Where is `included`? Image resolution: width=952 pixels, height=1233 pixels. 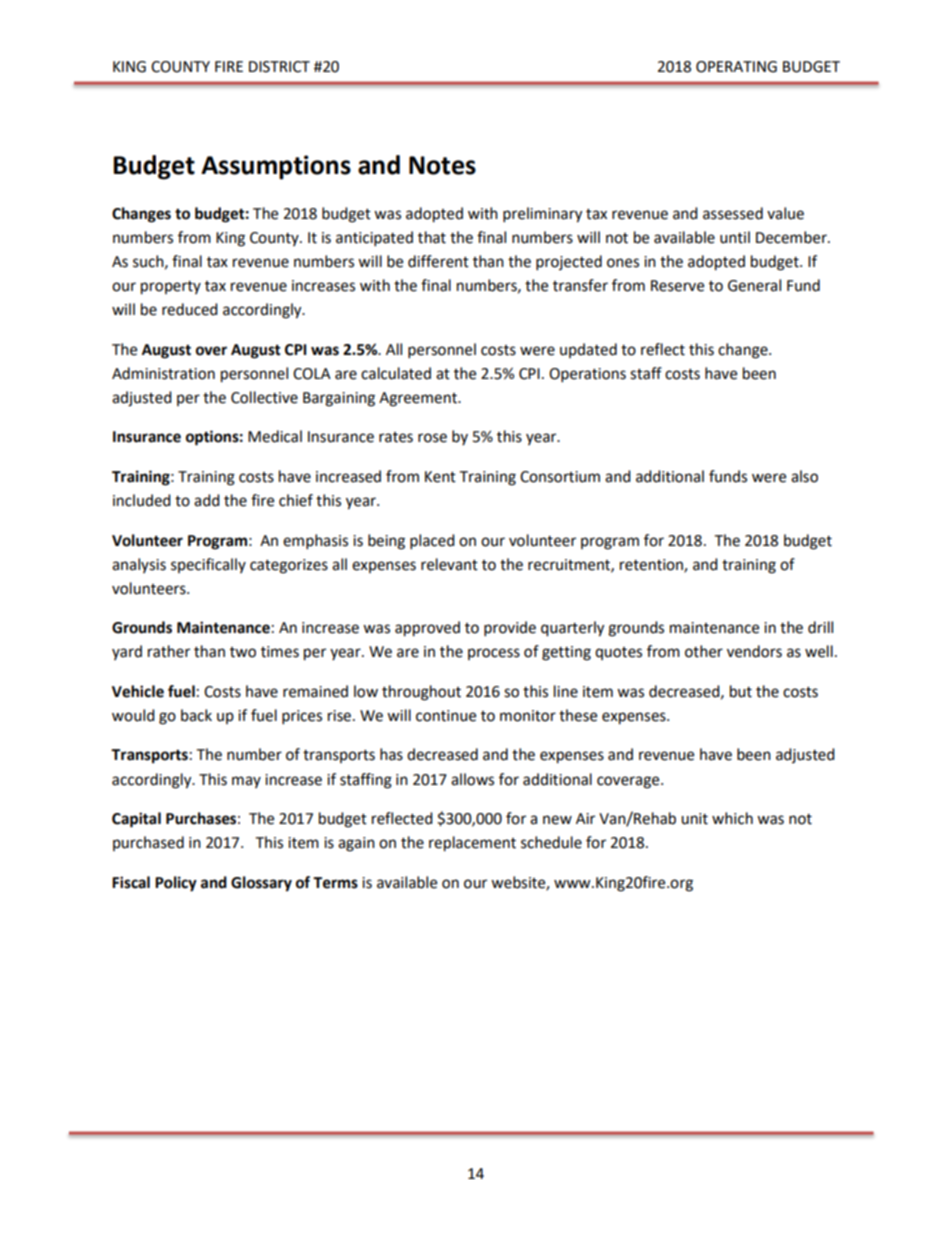
included is located at coordinates (142, 500).
